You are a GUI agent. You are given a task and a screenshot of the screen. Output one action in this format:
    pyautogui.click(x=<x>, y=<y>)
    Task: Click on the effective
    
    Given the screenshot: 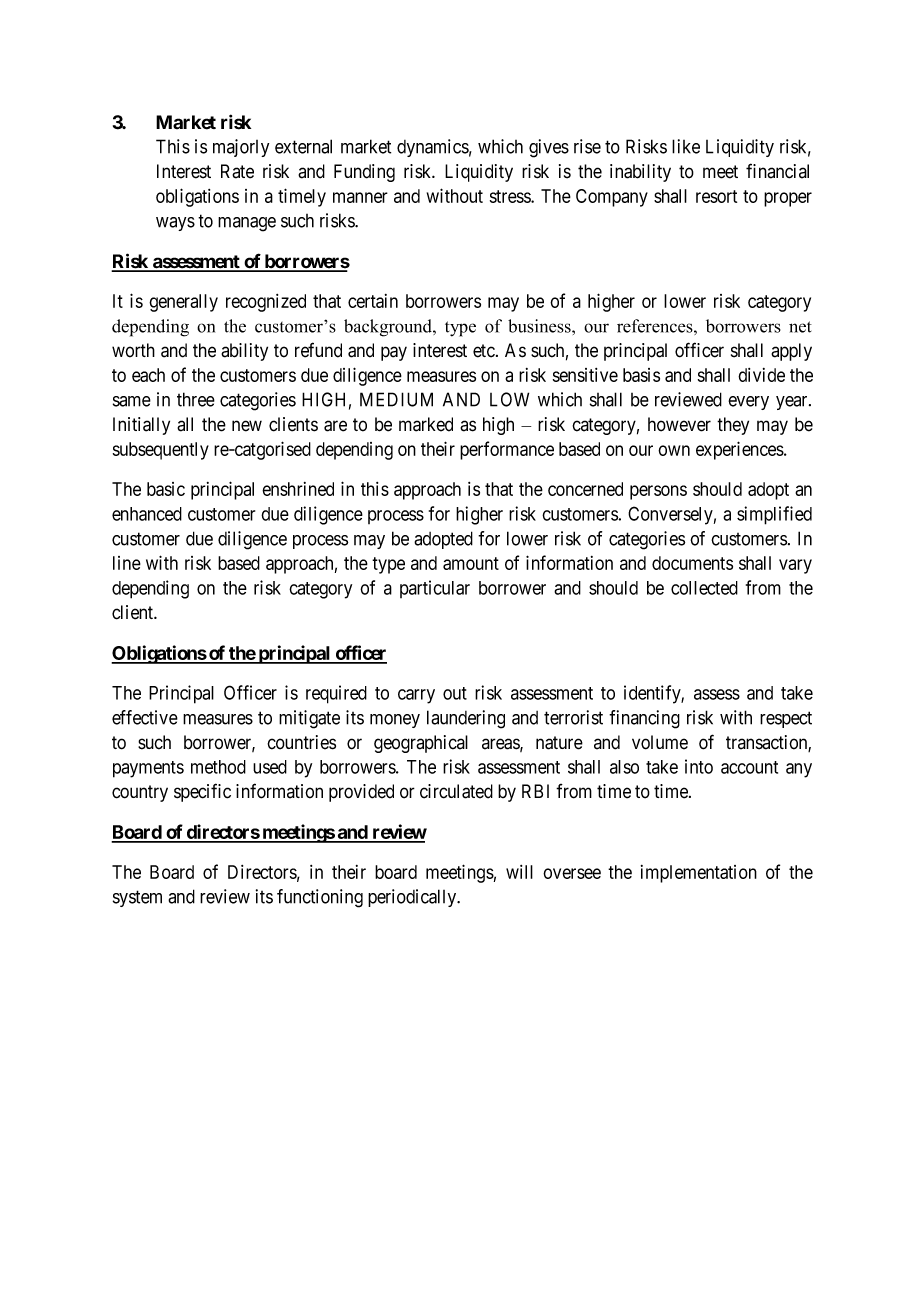 What is the action you would take?
    pyautogui.click(x=145, y=717)
